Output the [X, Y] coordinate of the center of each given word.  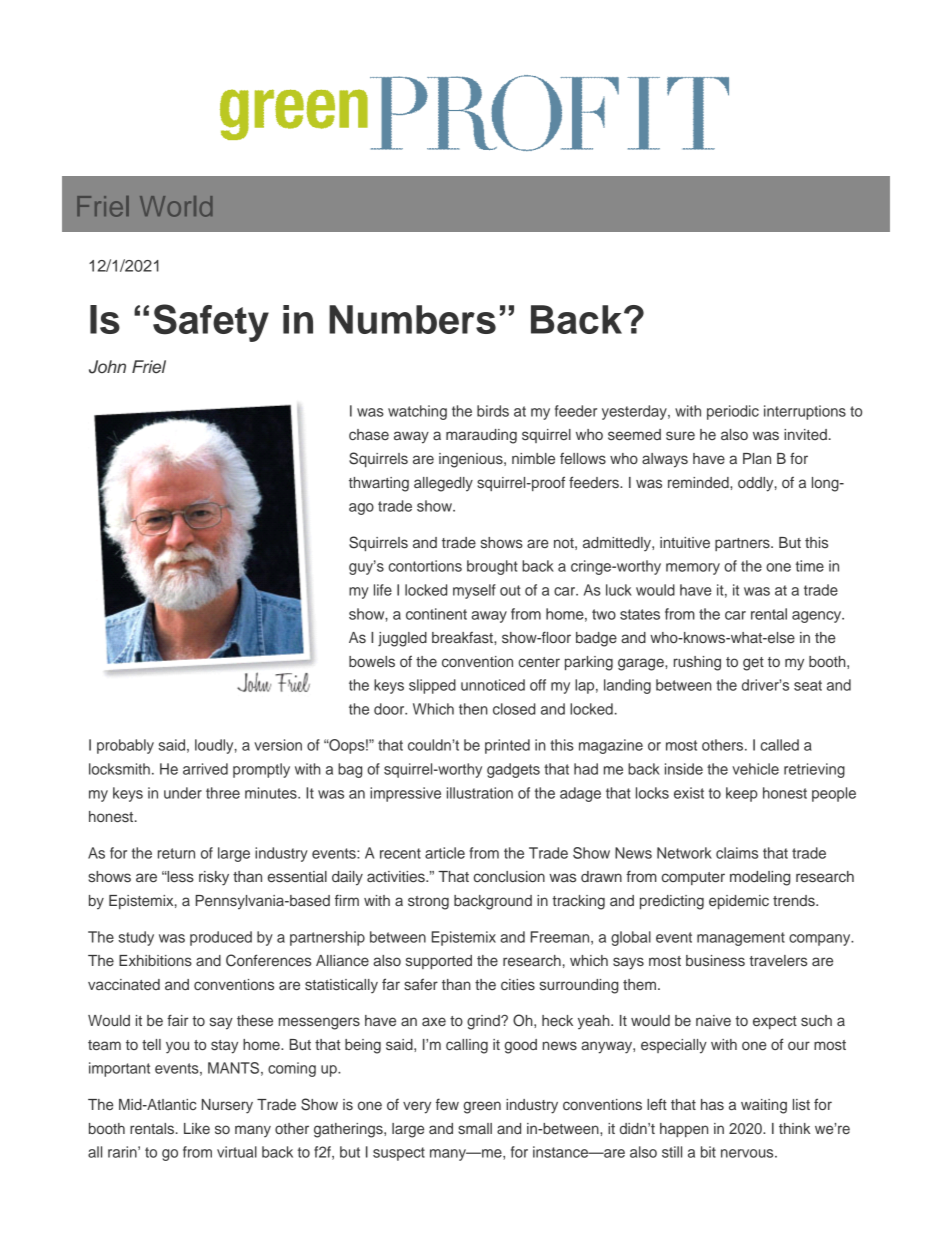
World [176, 206]
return [176, 853]
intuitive [685, 542]
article [445, 853]
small [475, 1128]
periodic [733, 412]
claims [737, 853]
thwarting [379, 484]
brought [492, 567]
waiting [764, 1106]
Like [197, 1128]
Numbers [412, 319]
